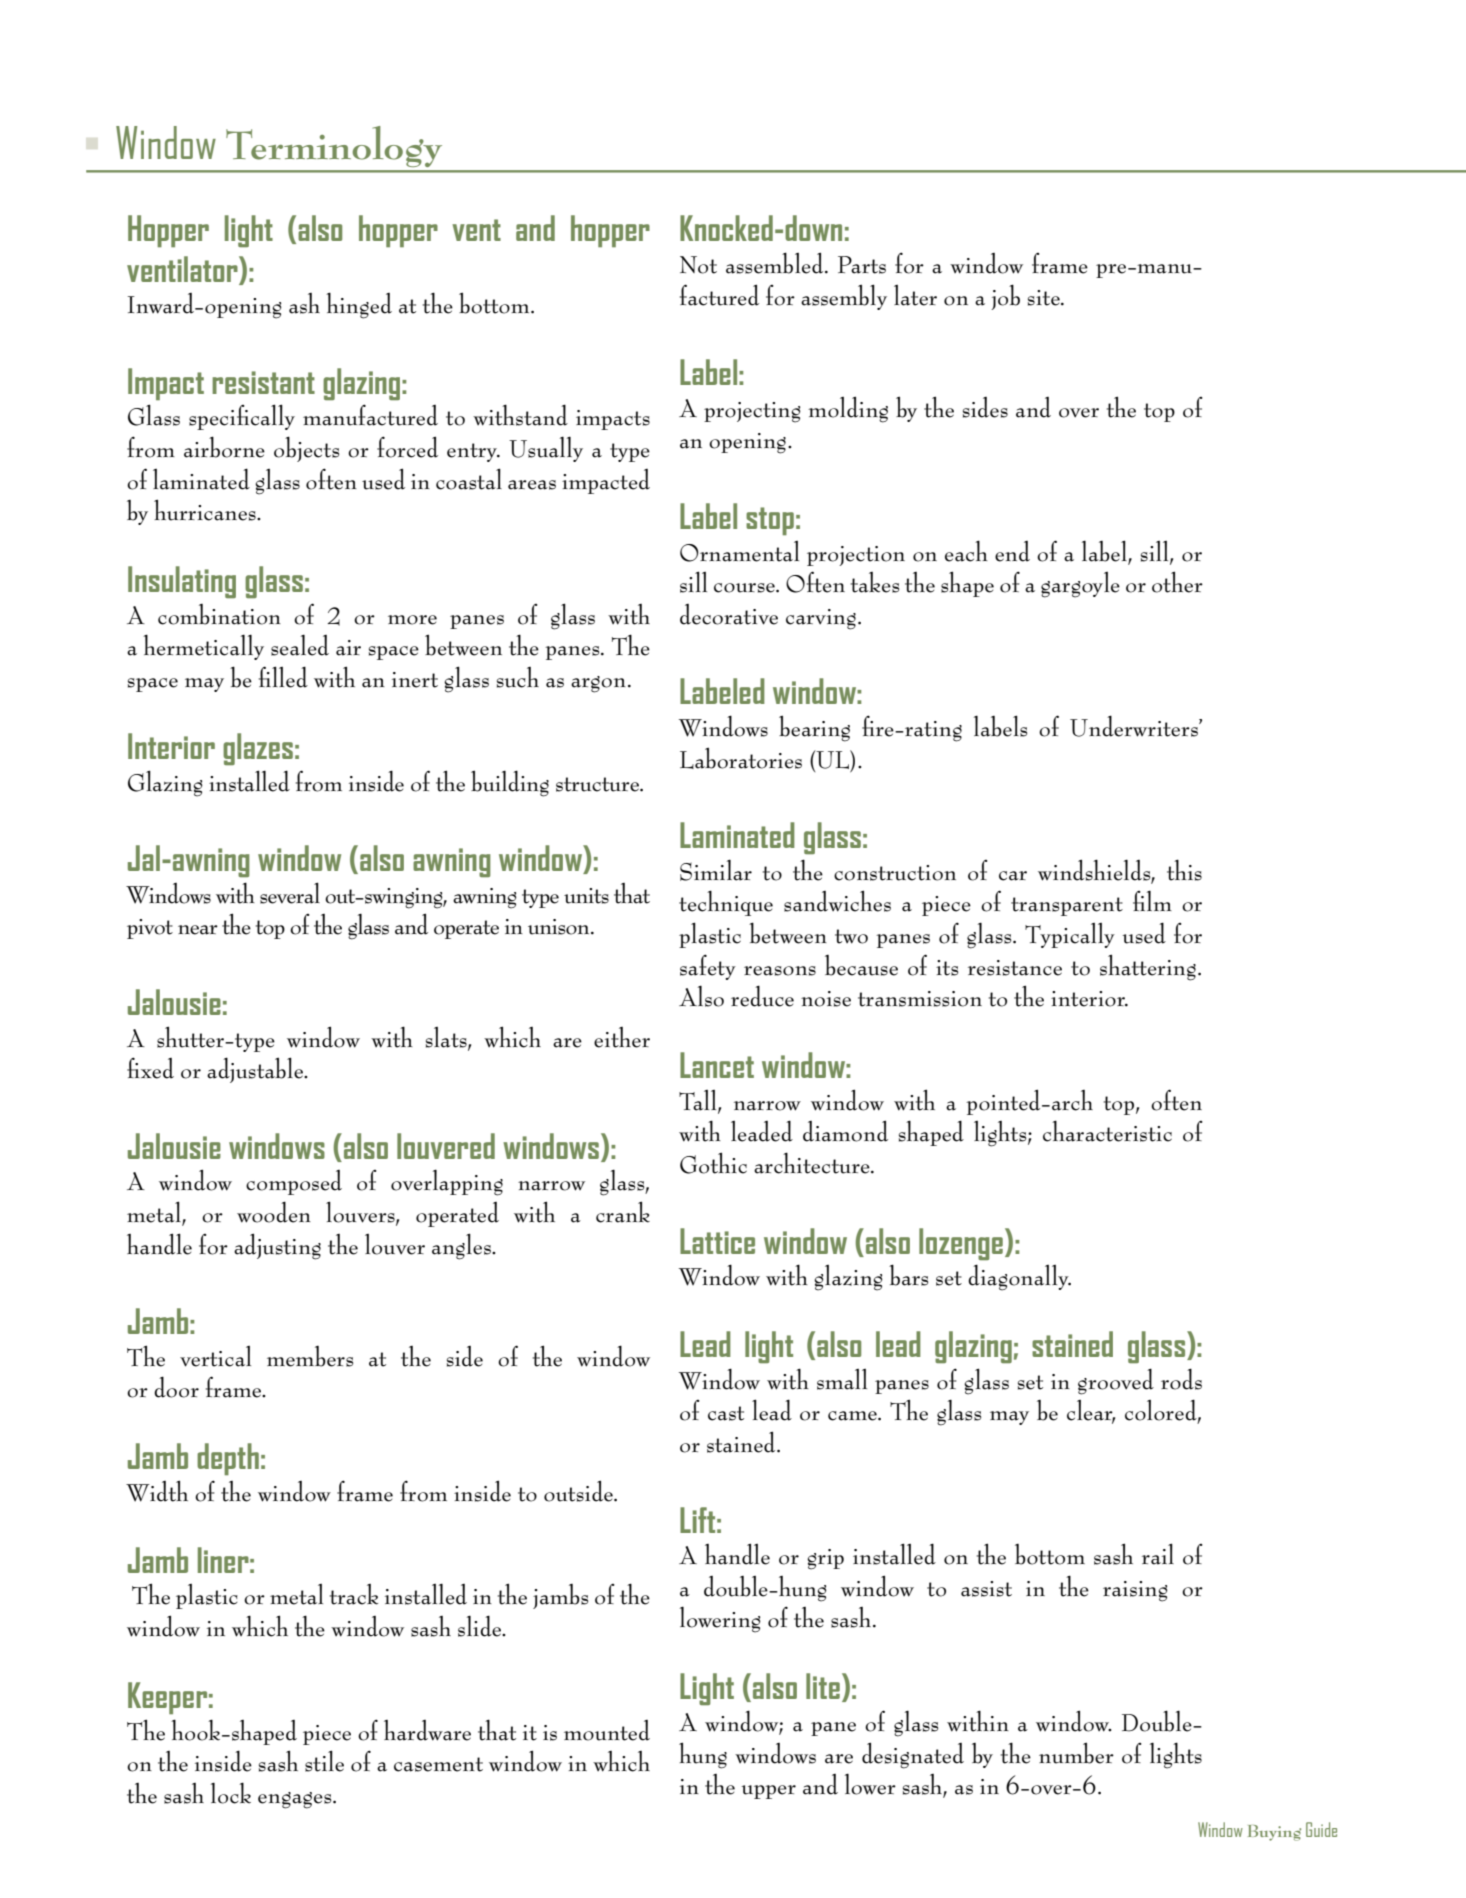 This screenshot has width=1466, height=1898. I want to click on number, so click(1076, 1753).
